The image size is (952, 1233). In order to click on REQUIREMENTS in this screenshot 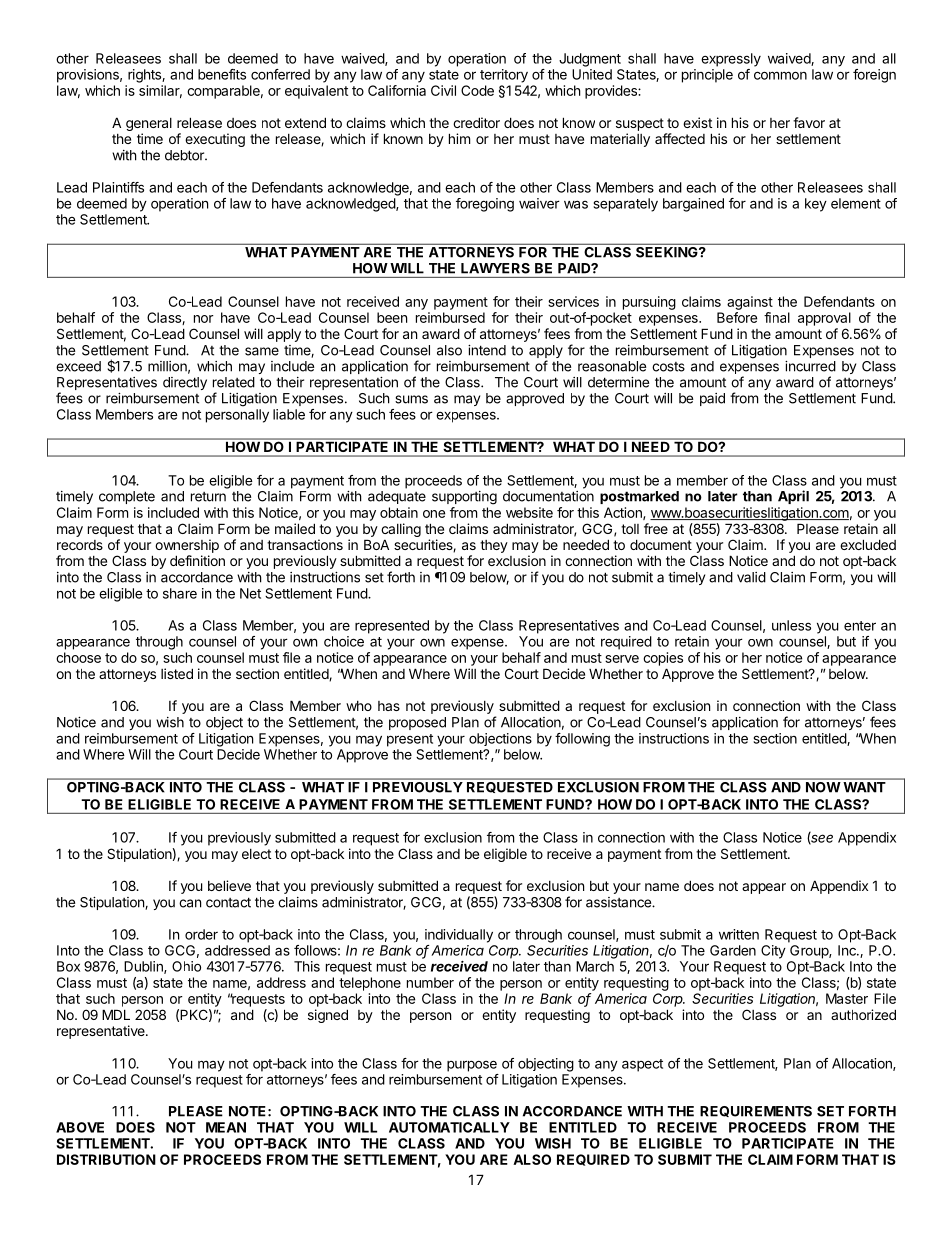, I will do `click(756, 1111)`.
